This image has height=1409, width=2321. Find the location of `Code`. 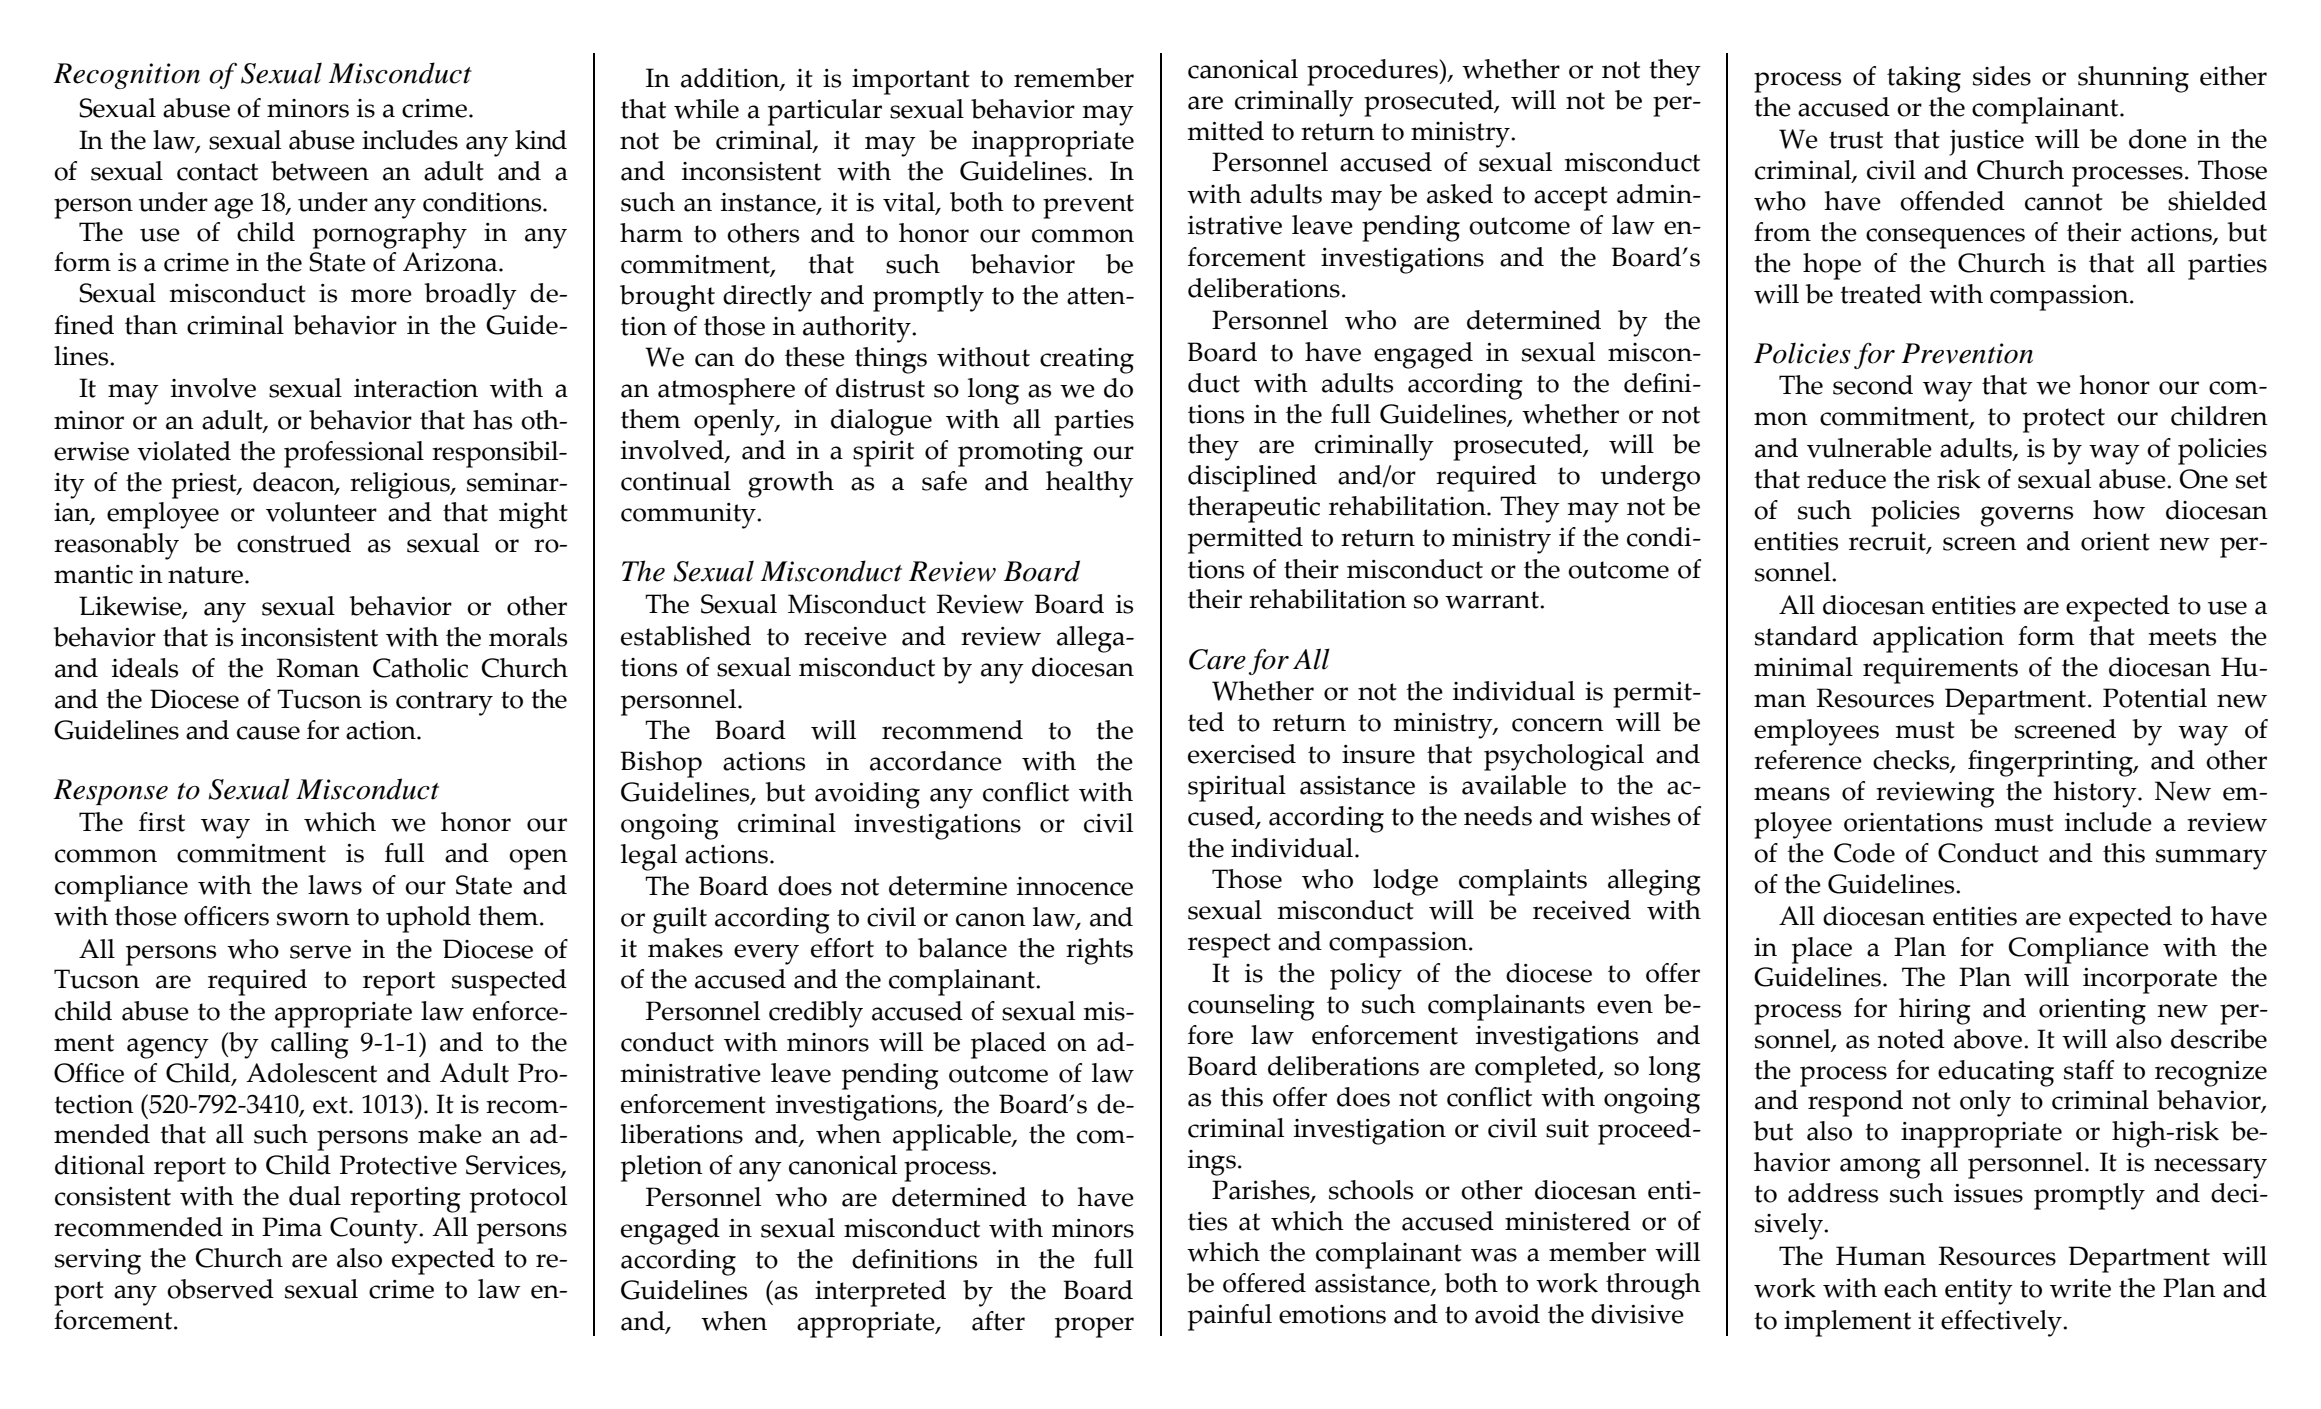

Code is located at coordinates (1864, 853).
